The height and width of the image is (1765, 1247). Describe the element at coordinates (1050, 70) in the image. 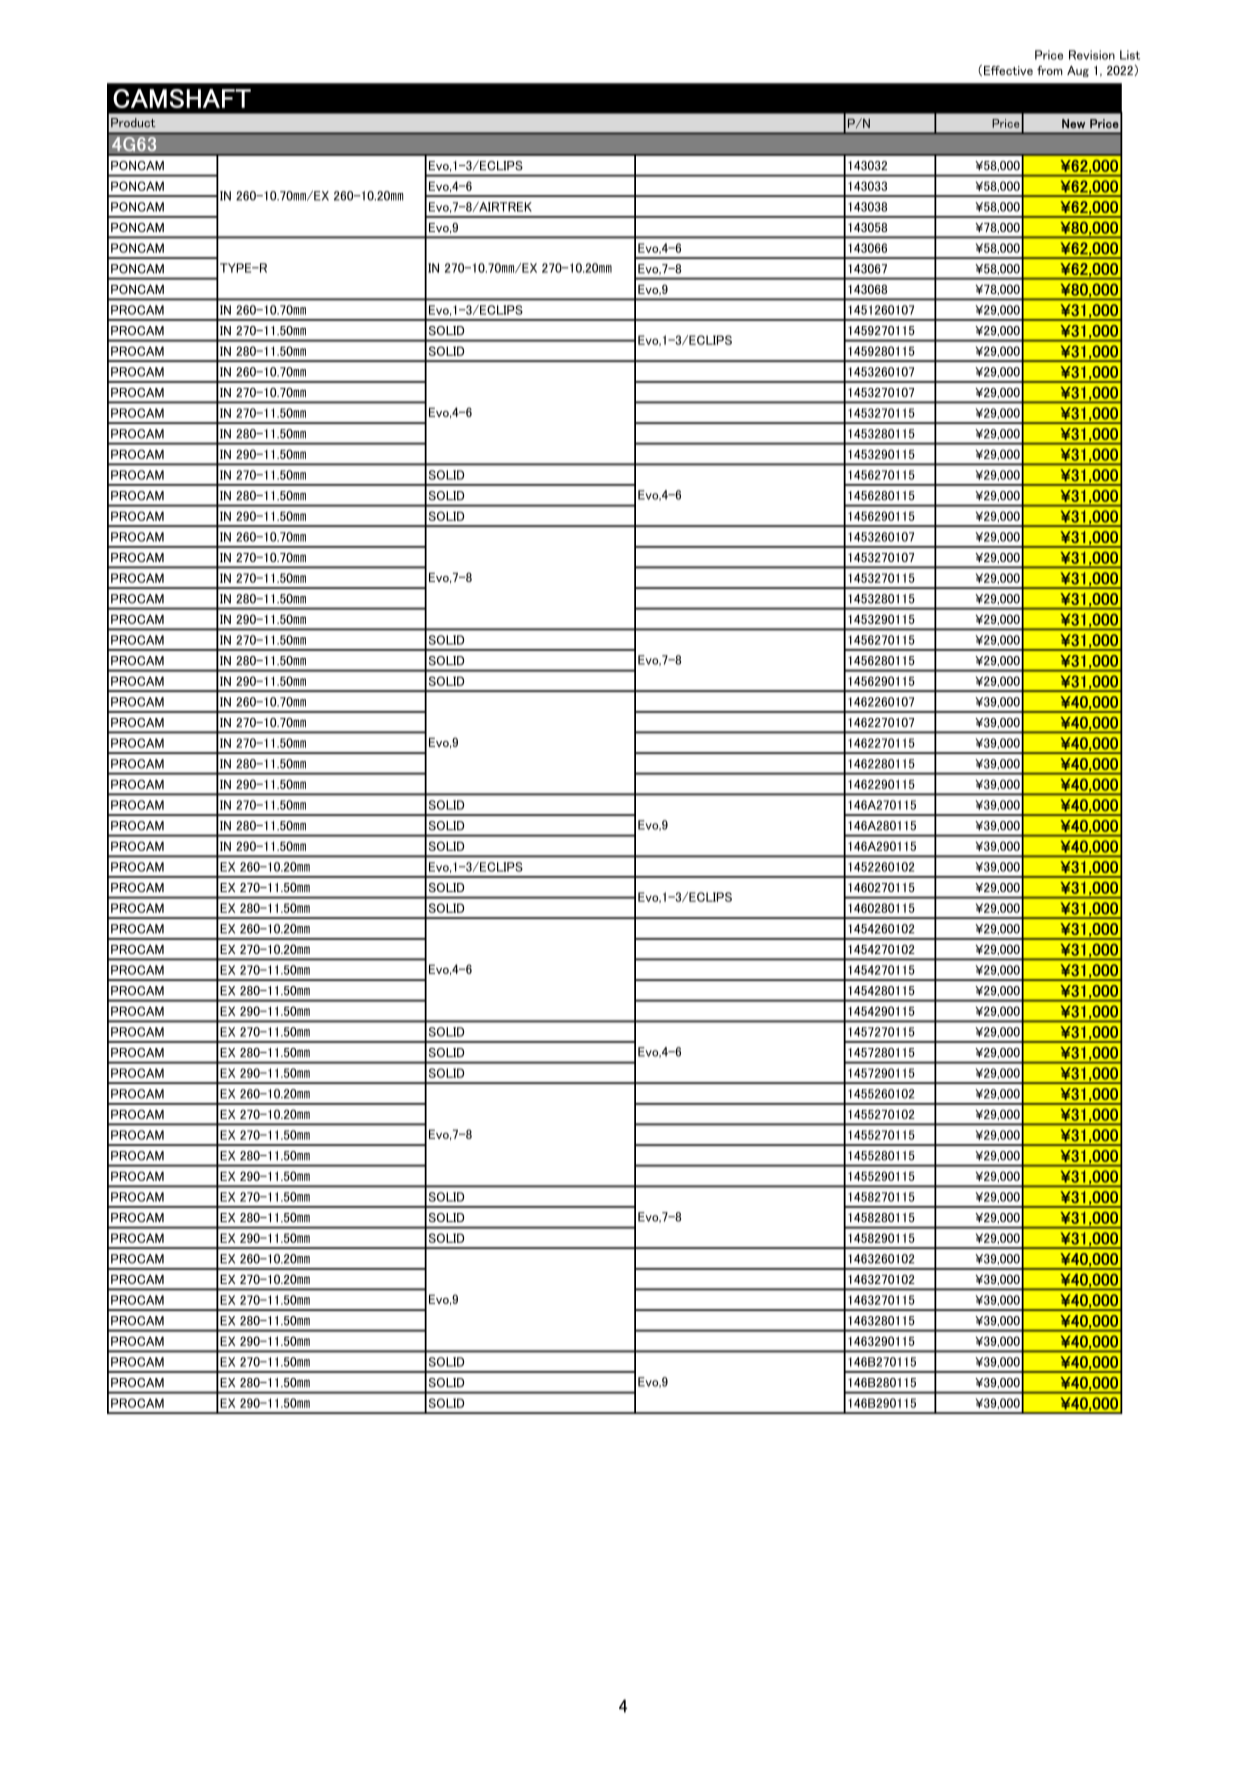

I see `from` at that location.
